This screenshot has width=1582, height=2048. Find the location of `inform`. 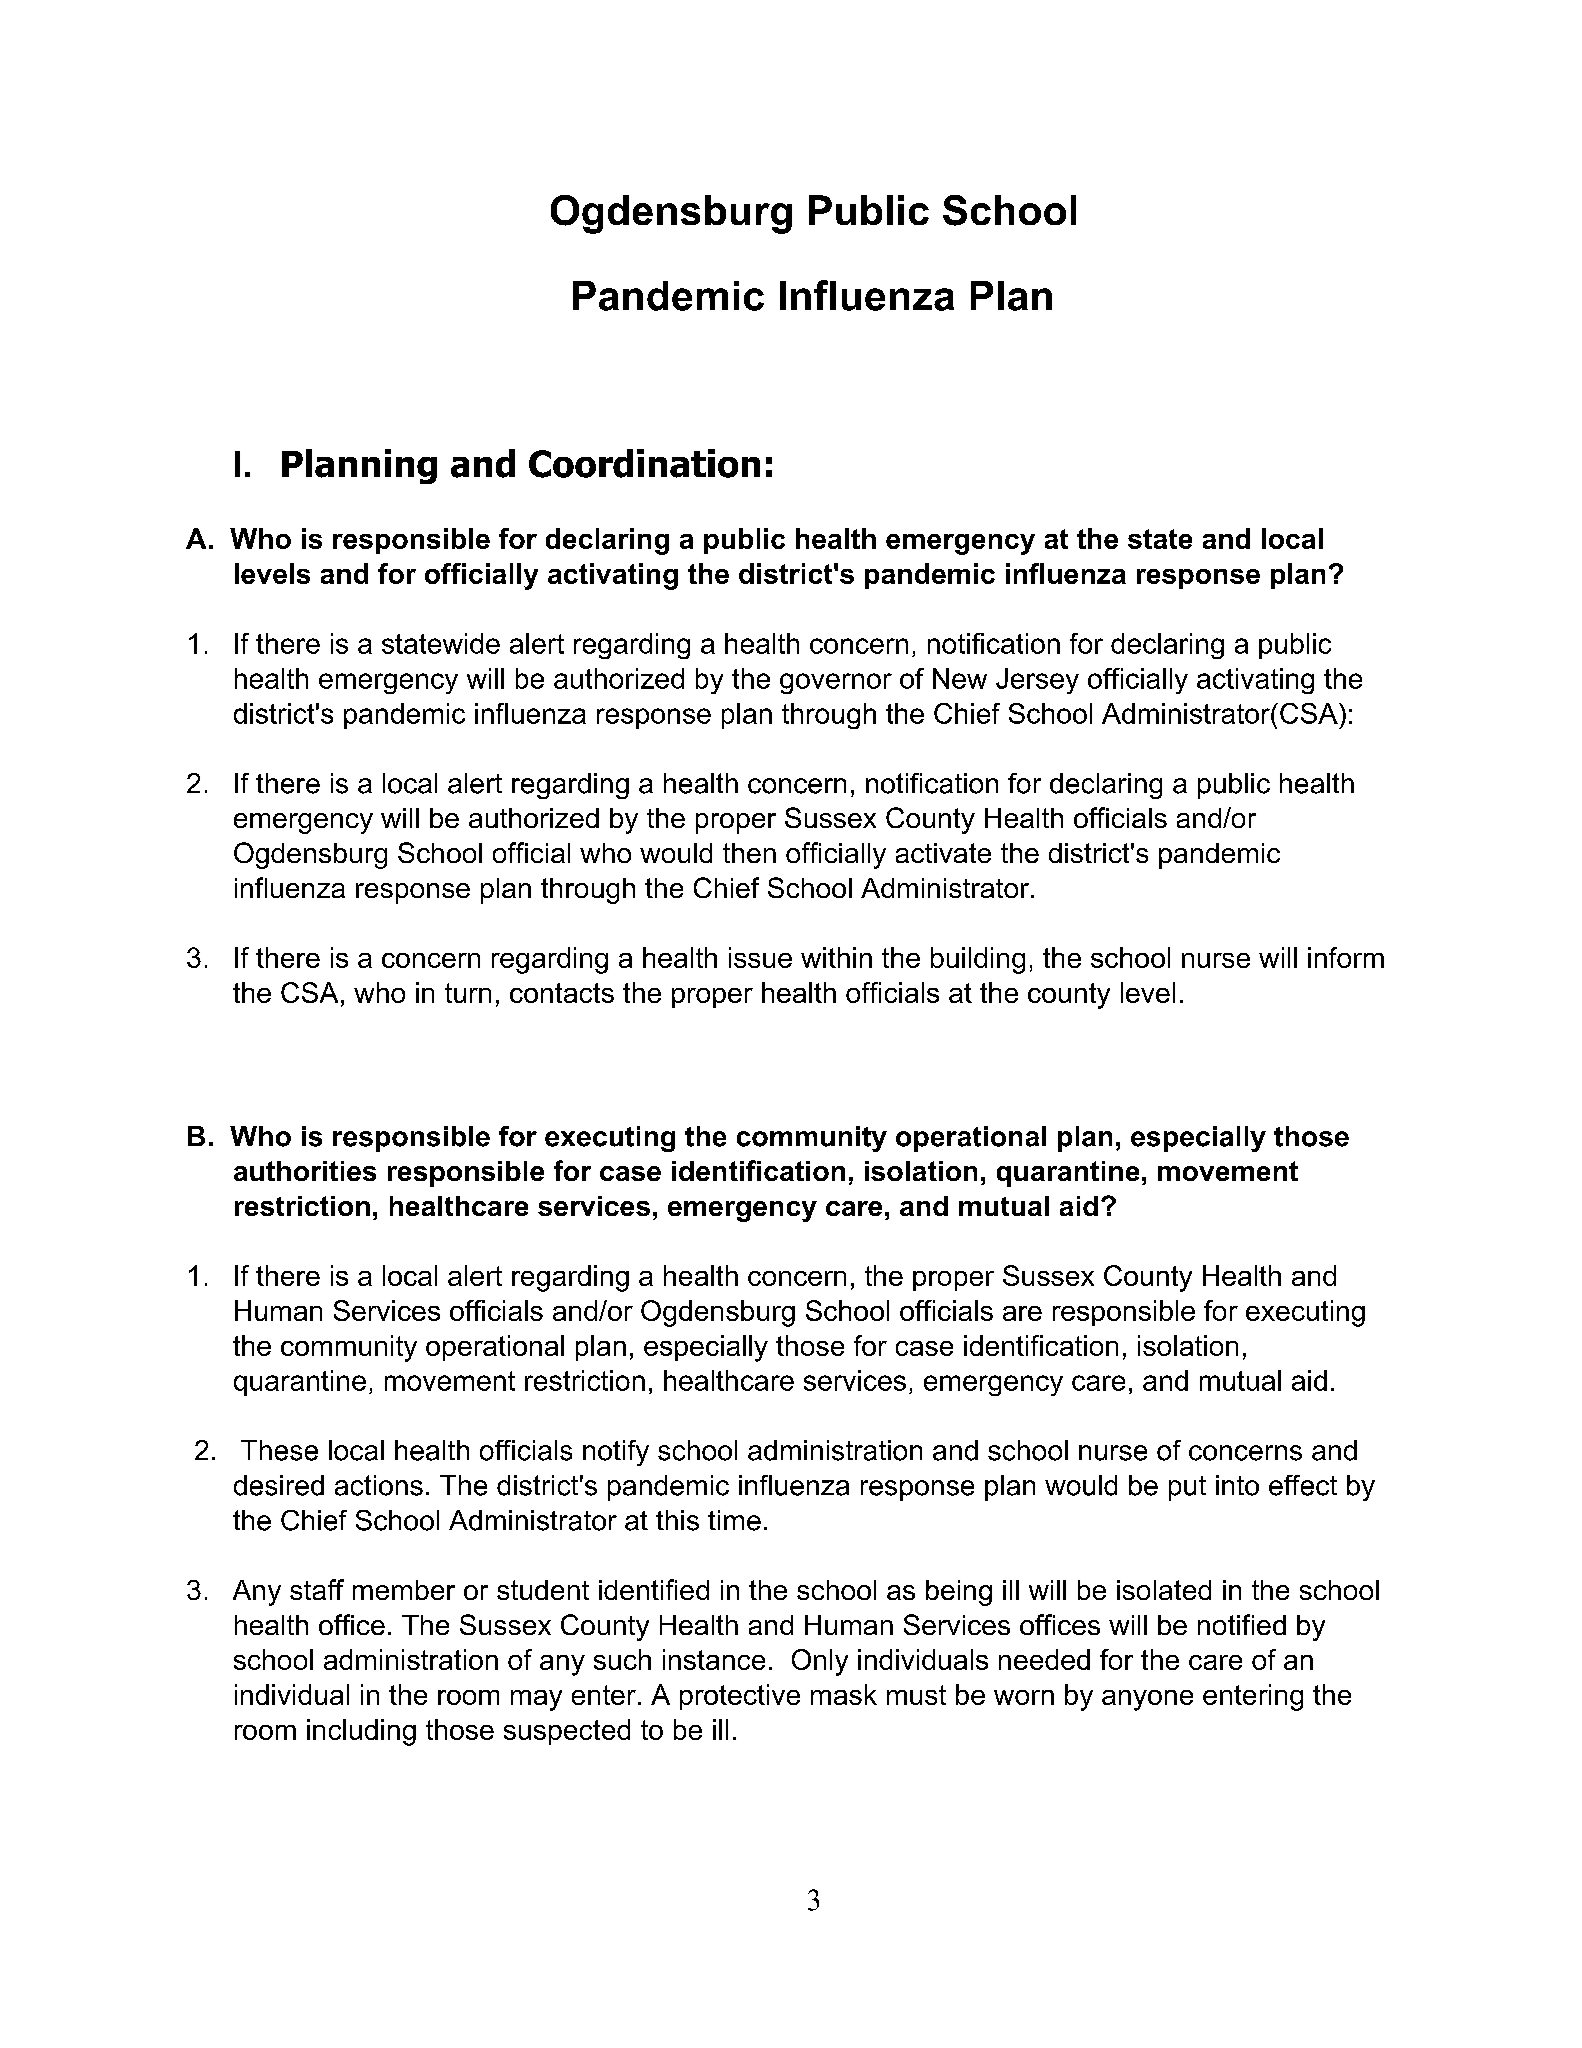

inform is located at coordinates (1346, 957).
